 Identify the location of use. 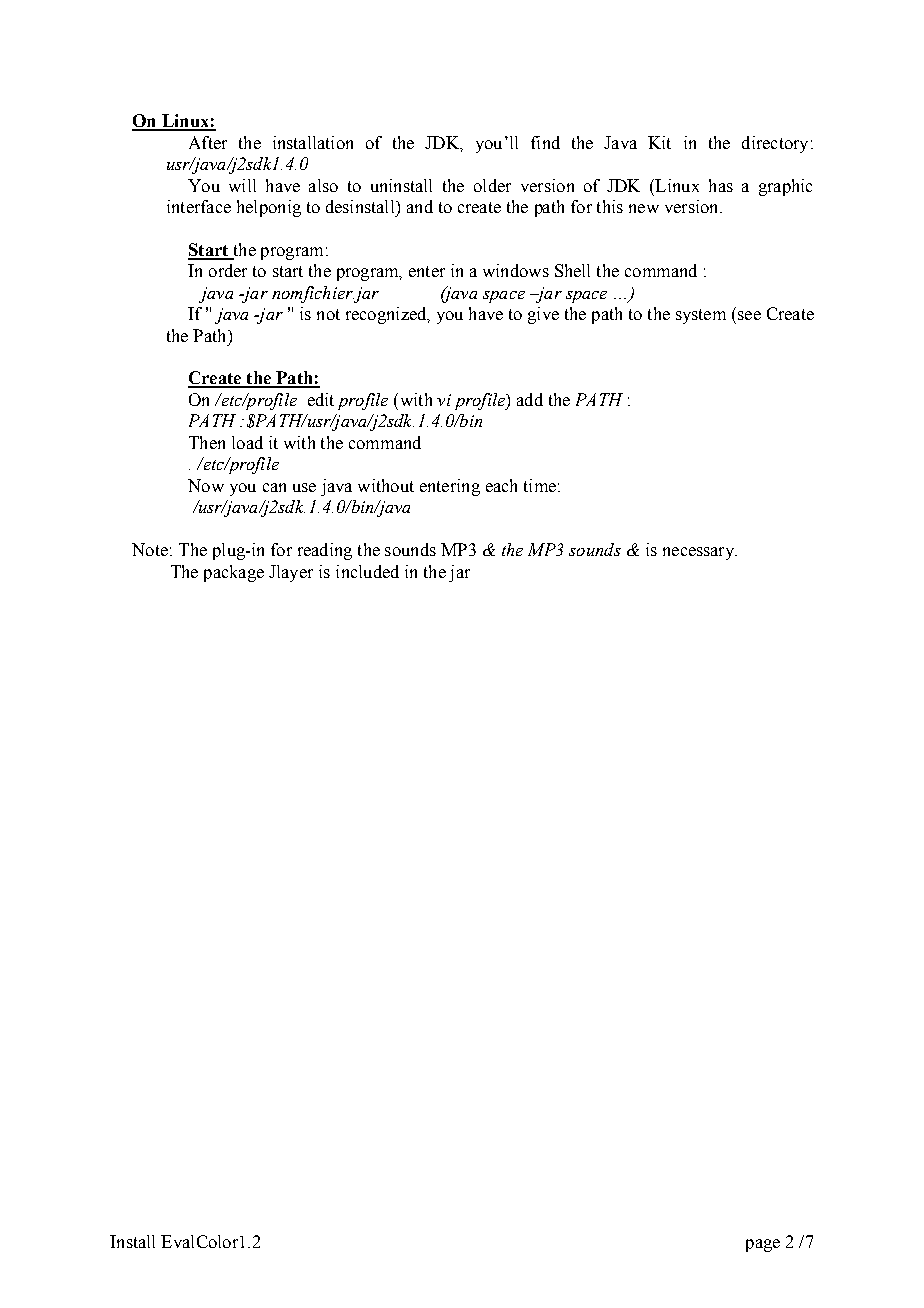
(304, 487).
